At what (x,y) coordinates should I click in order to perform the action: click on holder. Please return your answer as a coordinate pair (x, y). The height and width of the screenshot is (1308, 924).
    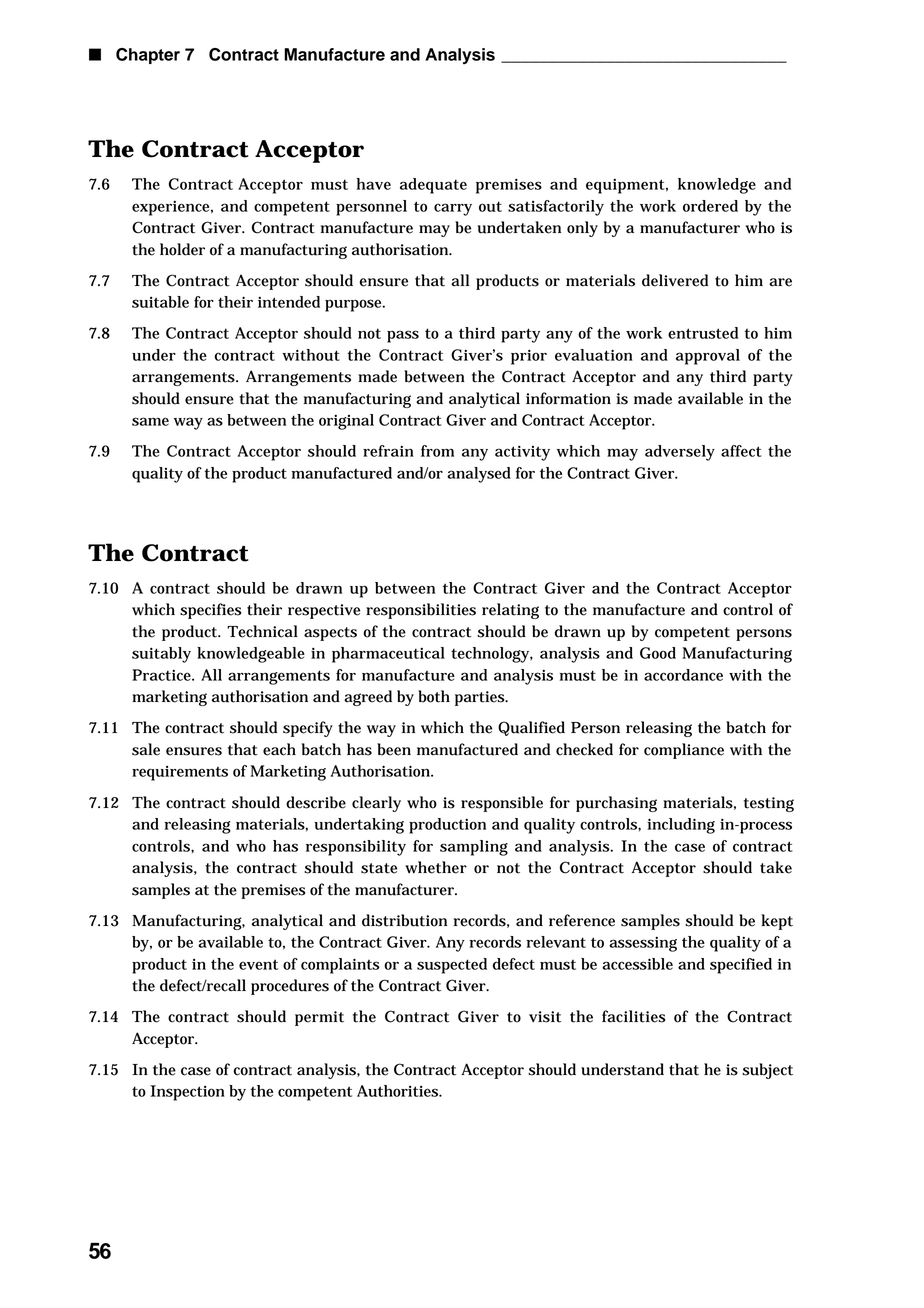
    Looking at the image, I should click on (182, 249).
